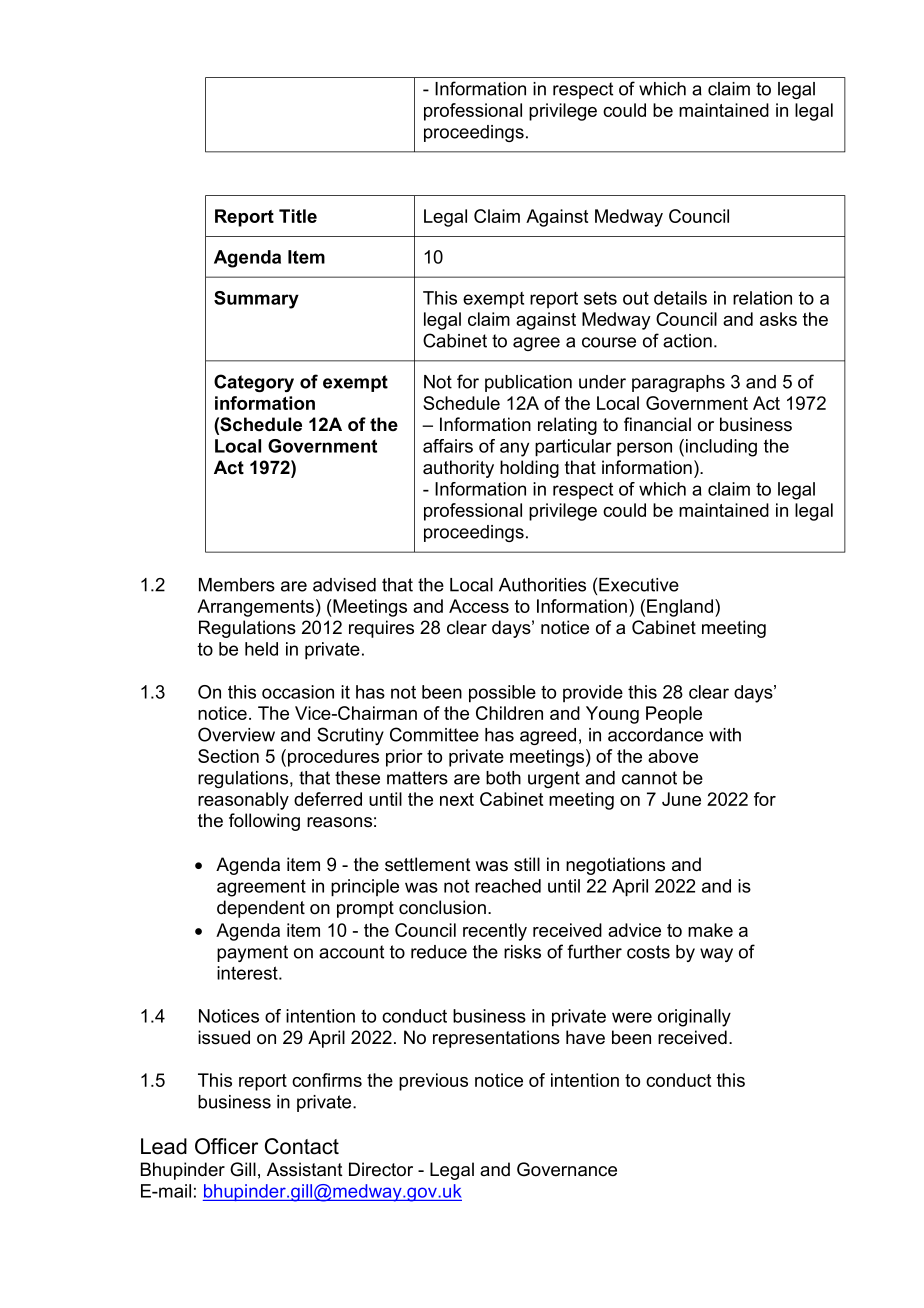 Image resolution: width=924 pixels, height=1308 pixels. Describe the element at coordinates (236, 734) in the image. I see `Overview` at that location.
